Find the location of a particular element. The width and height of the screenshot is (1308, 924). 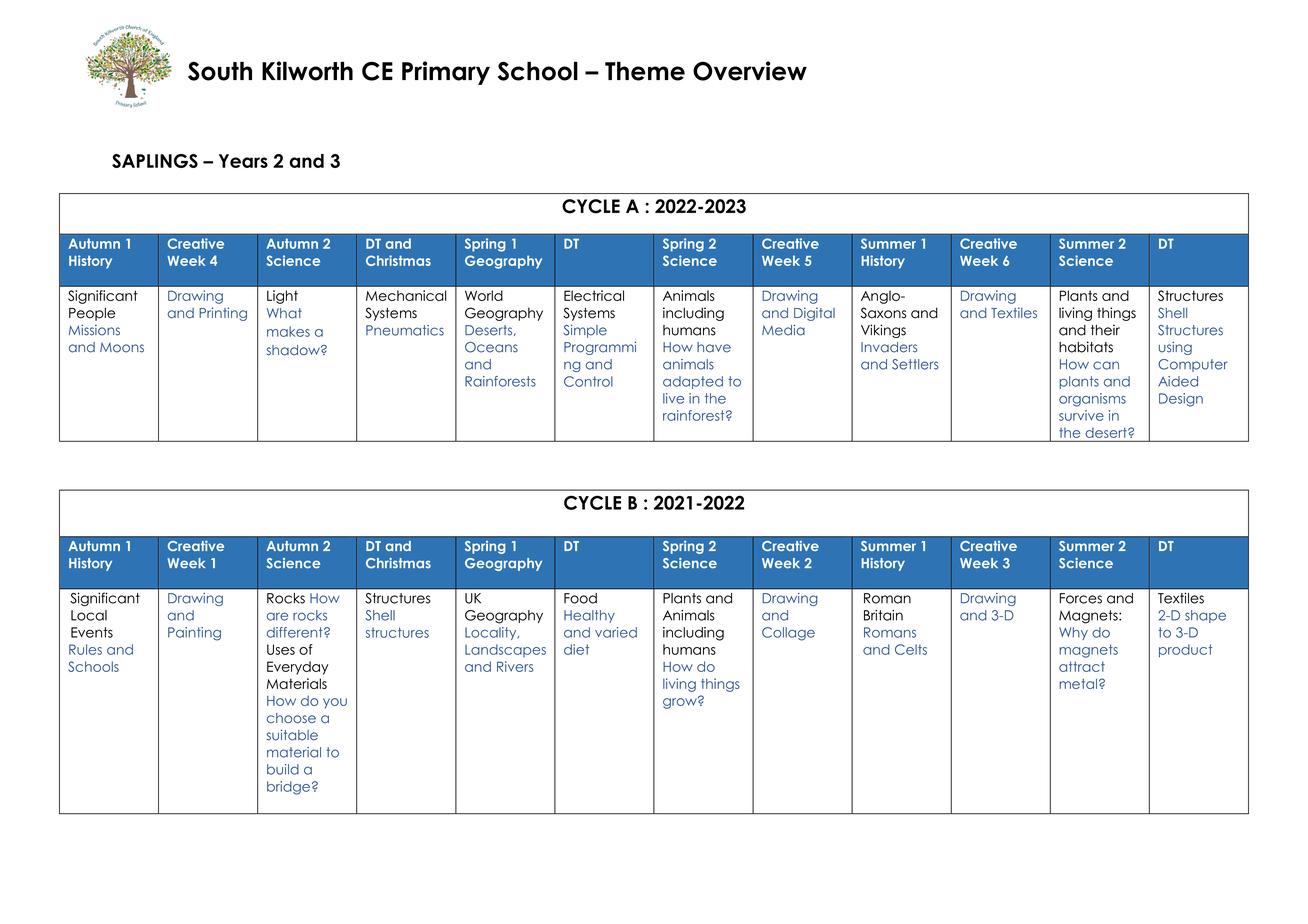

live is located at coordinates (673, 398).
